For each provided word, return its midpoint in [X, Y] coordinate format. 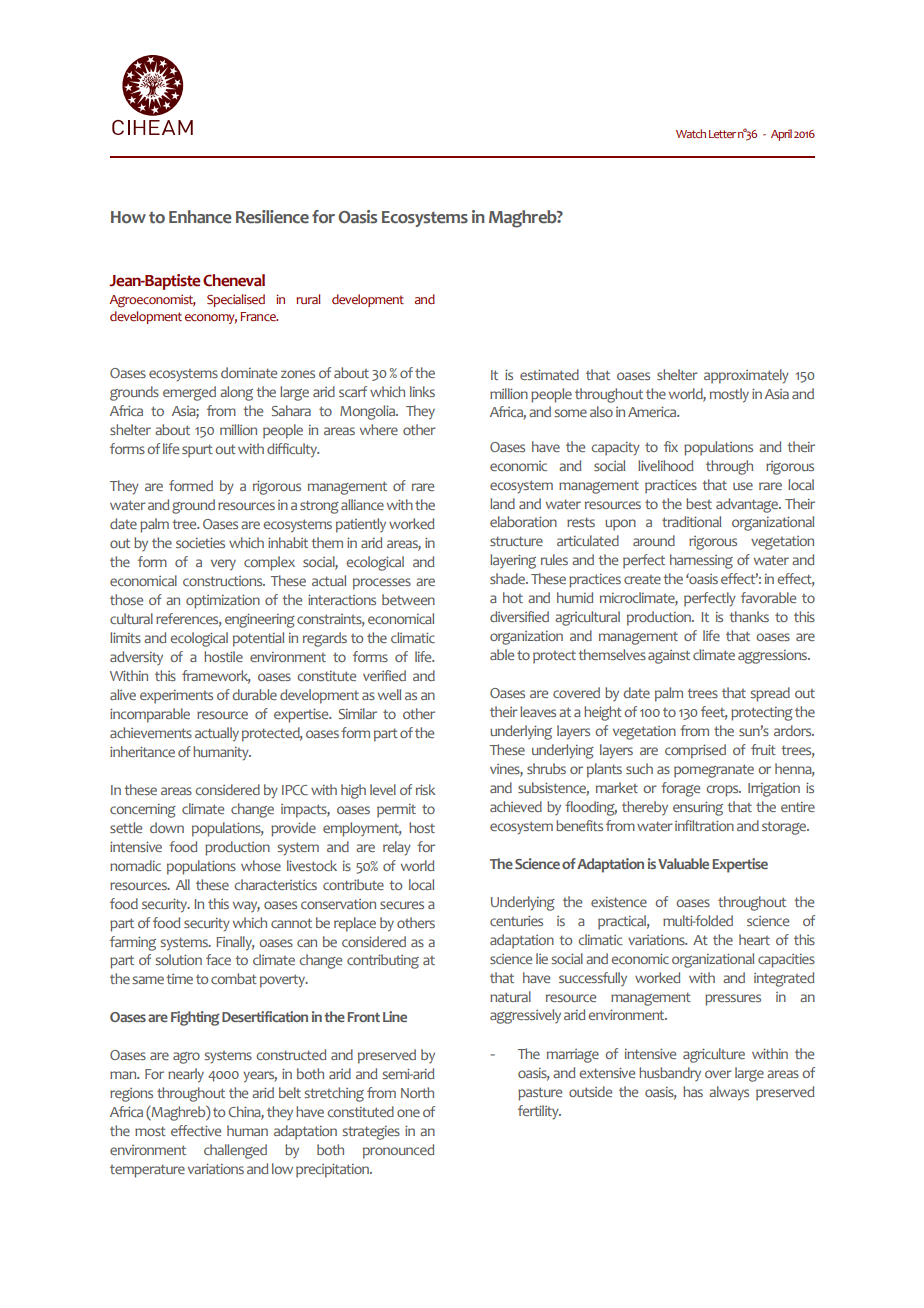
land [502, 503]
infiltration [704, 825]
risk [425, 789]
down [167, 827]
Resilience [272, 217]
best [699, 503]
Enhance [200, 217]
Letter [722, 134]
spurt [197, 451]
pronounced [398, 1151]
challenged [235, 1151]
